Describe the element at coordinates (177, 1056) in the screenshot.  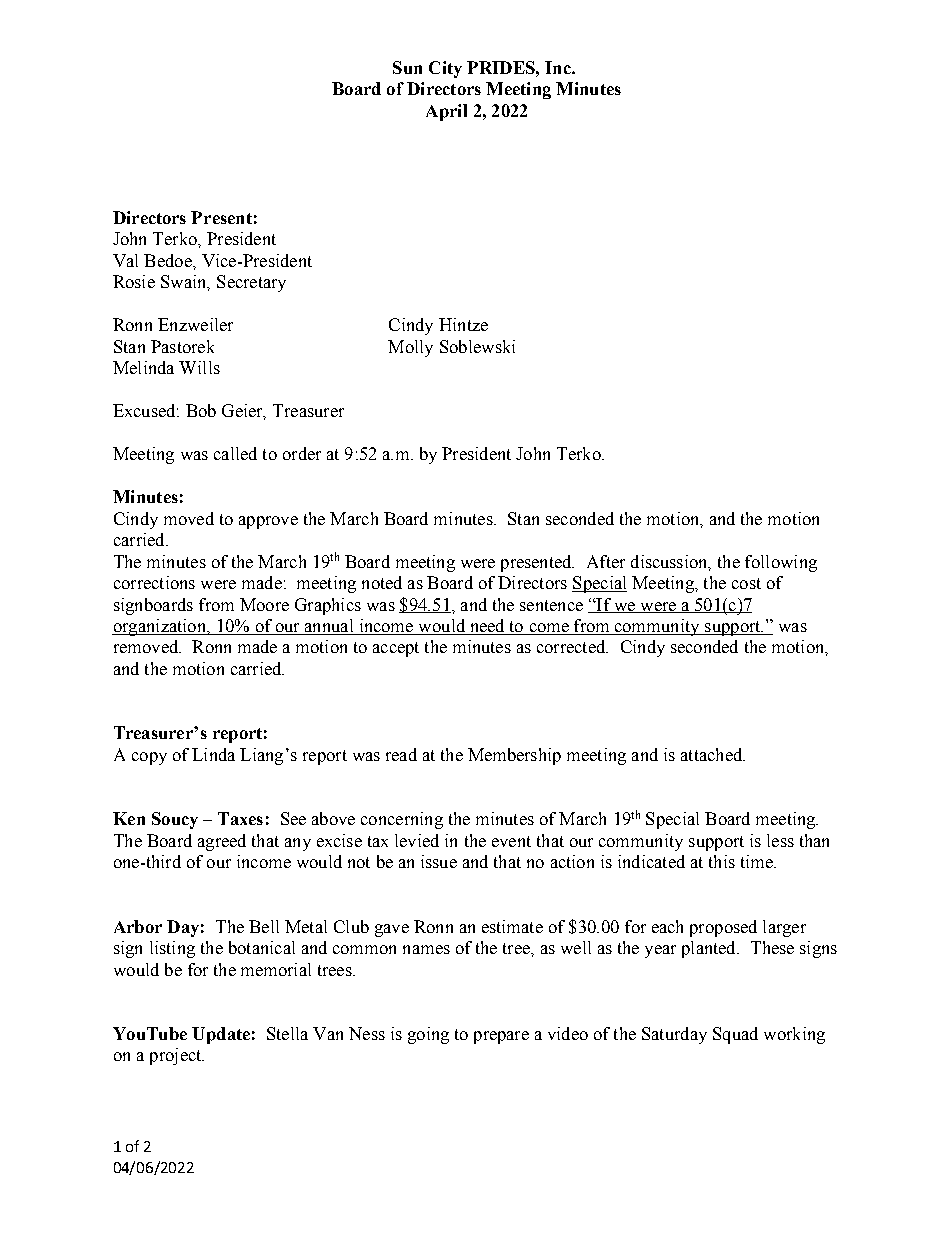
I see `project` at that location.
